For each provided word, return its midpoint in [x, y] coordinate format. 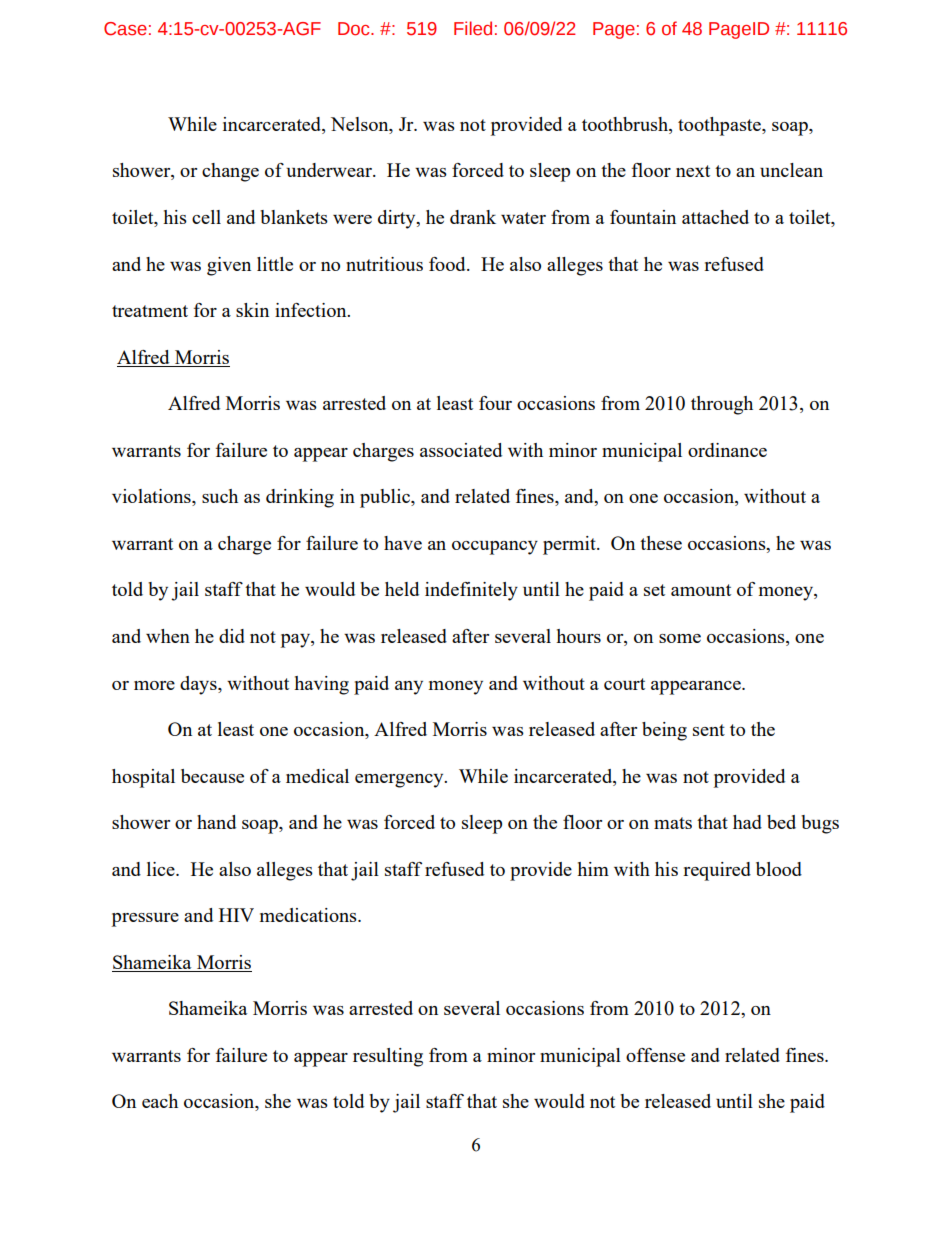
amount [701, 590]
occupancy [495, 548]
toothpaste [720, 126]
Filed [473, 28]
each [160, 1101]
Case [125, 29]
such [220, 496]
